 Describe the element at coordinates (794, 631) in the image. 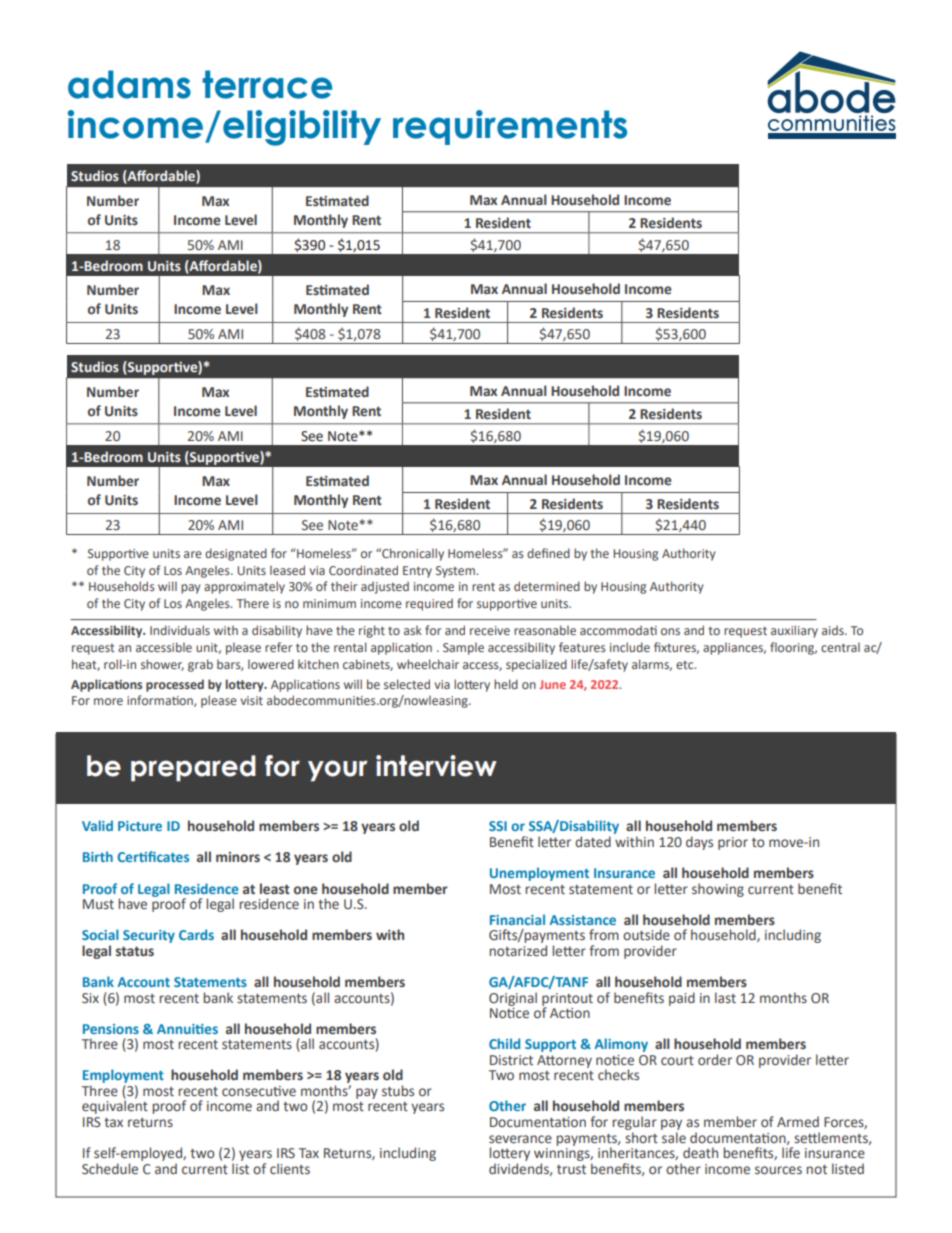

I see `auxiliary` at that location.
